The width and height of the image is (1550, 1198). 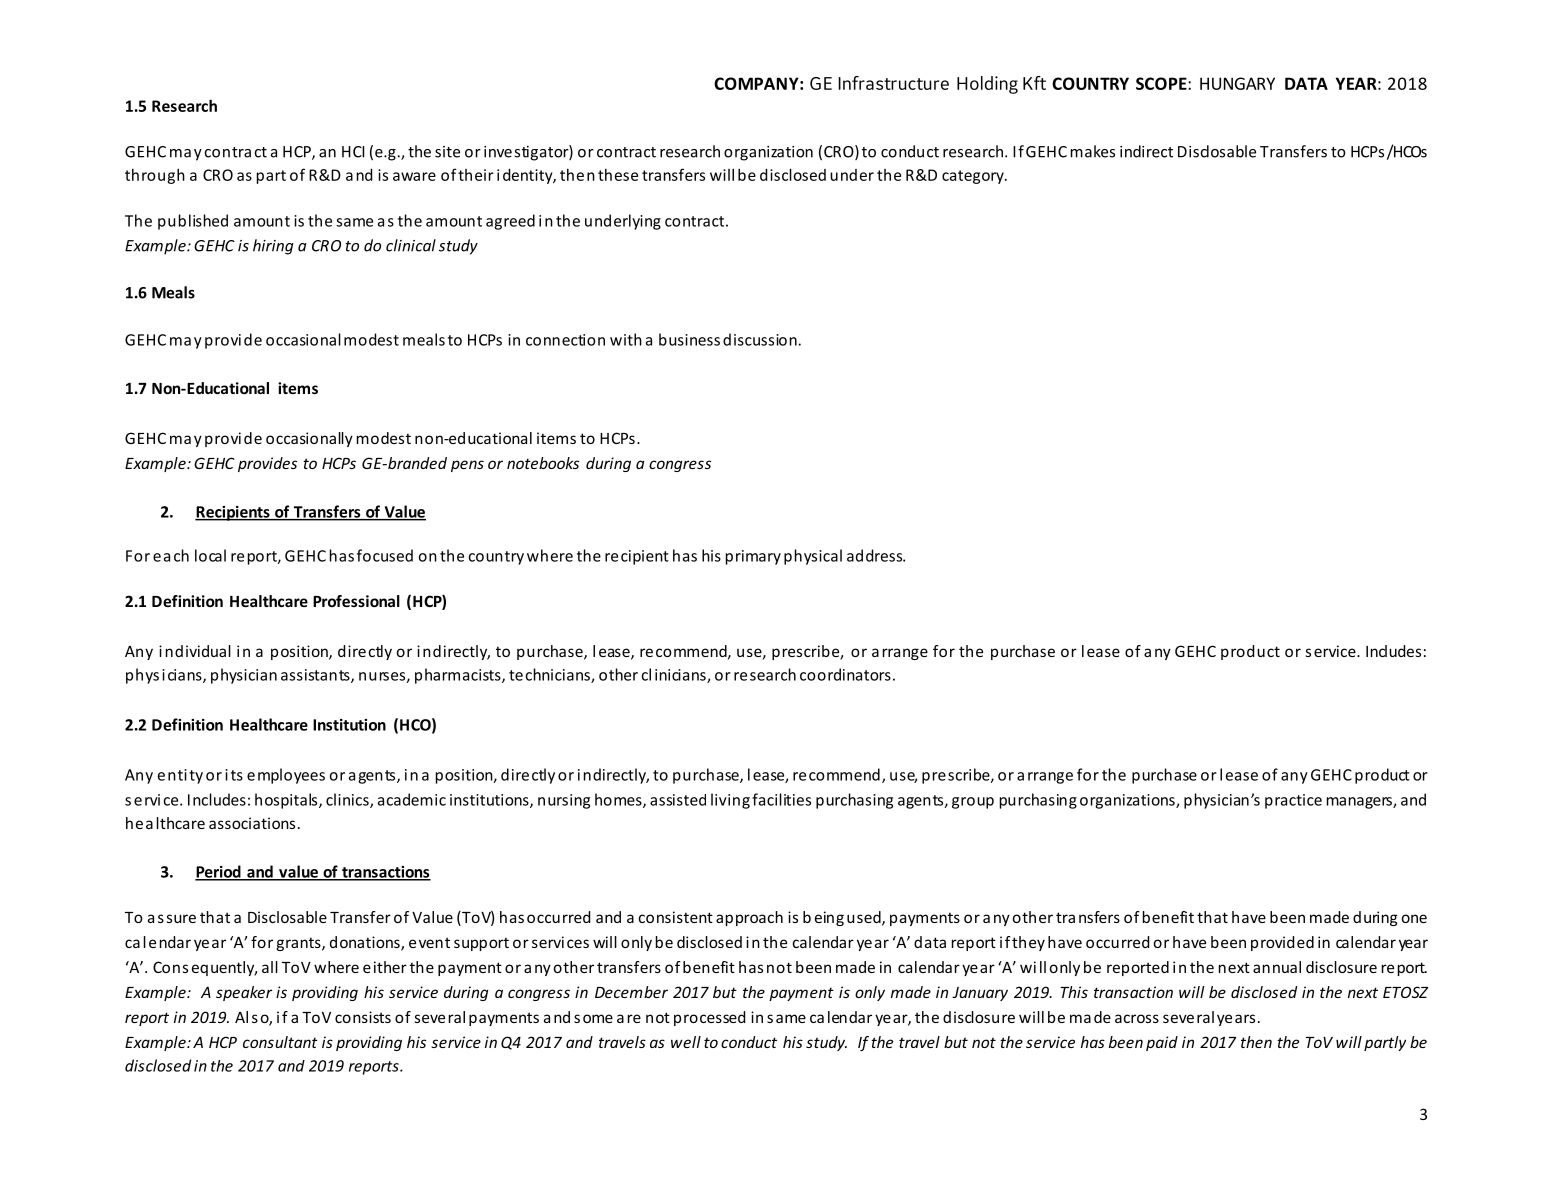 I want to click on physical, so click(x=813, y=557).
